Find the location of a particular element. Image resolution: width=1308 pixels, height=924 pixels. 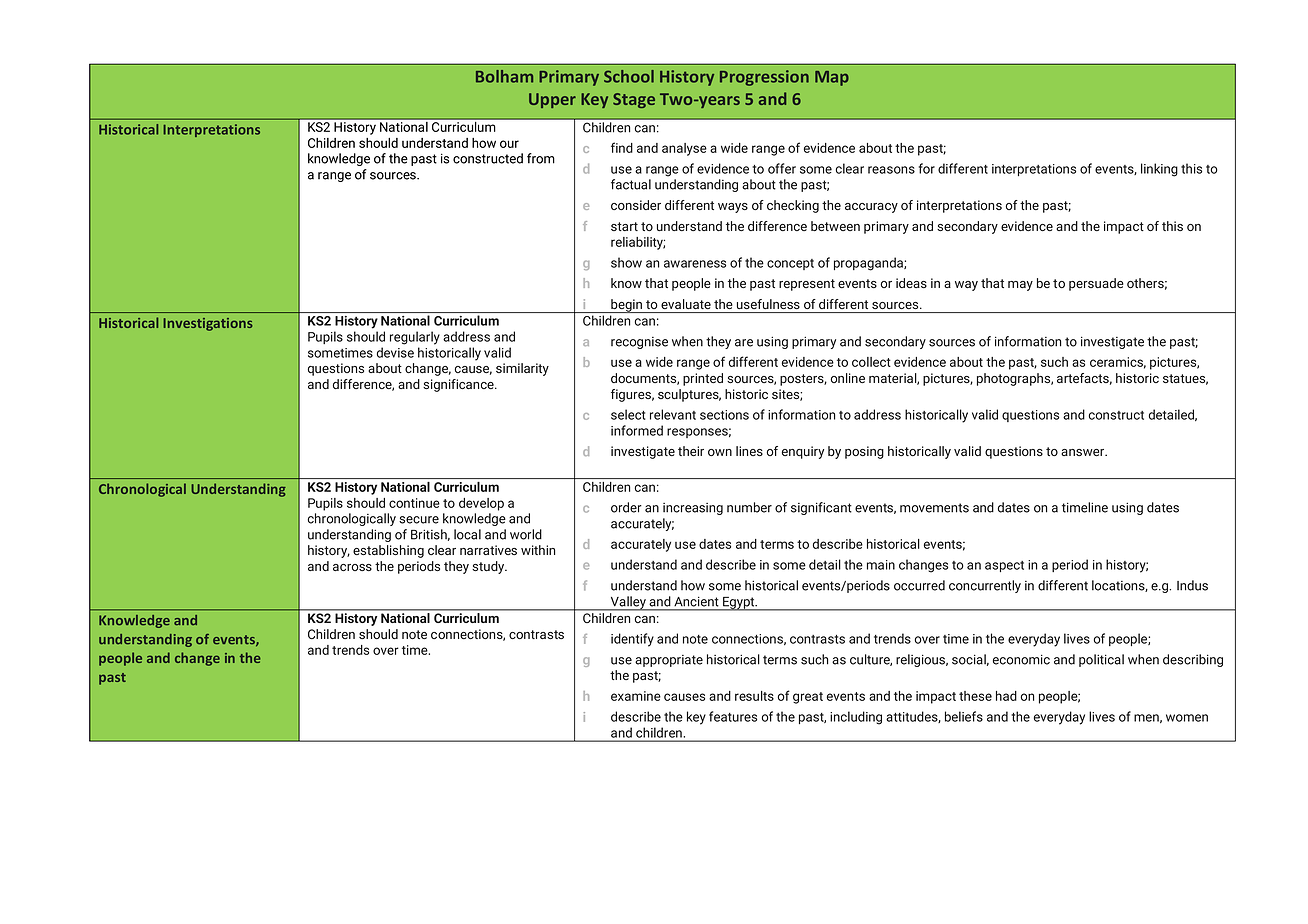

awareness is located at coordinates (695, 264).
